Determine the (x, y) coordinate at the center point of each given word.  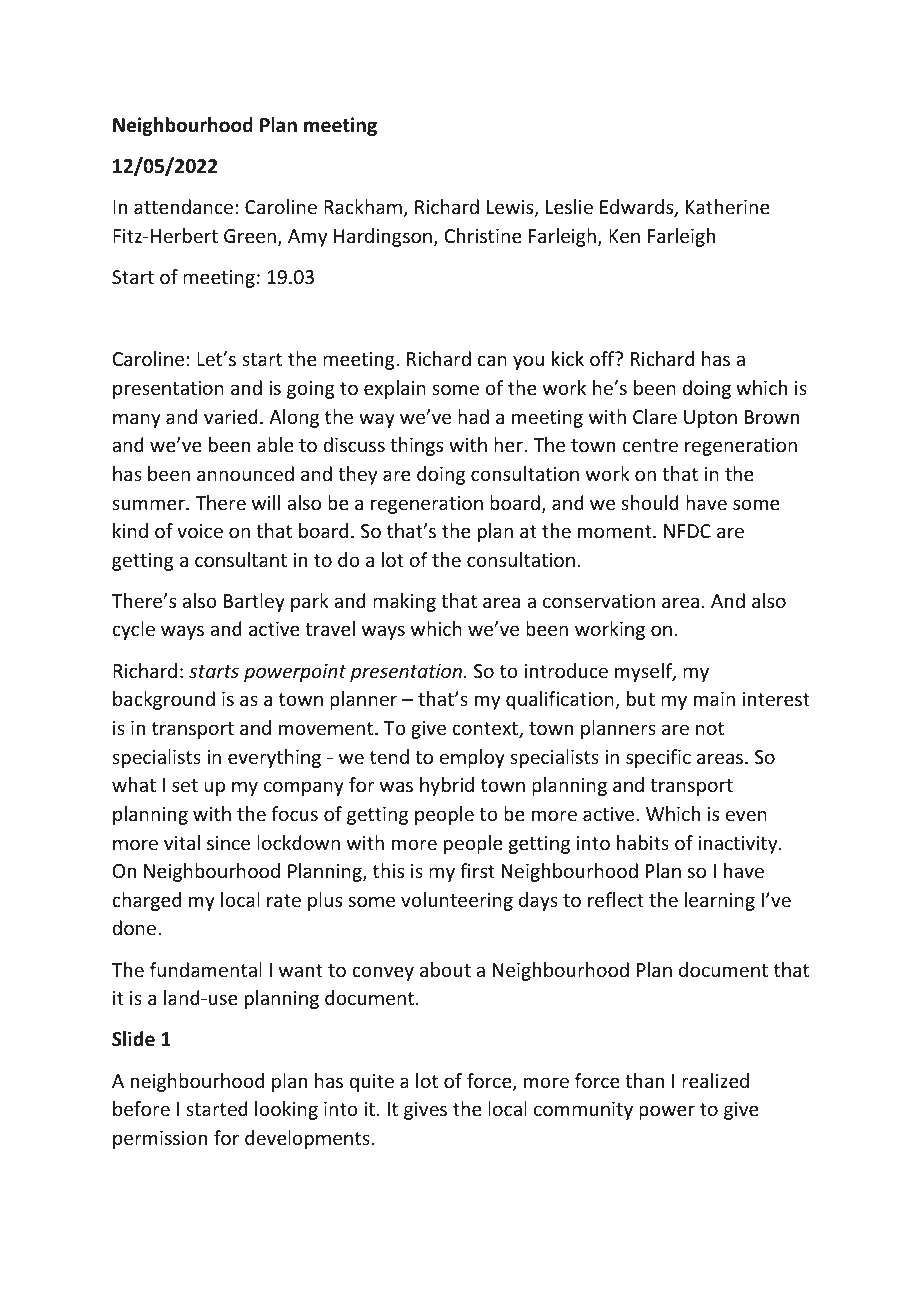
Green (251, 237)
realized (715, 1080)
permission (160, 1140)
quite (371, 1083)
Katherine (728, 206)
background (164, 700)
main (714, 699)
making (404, 602)
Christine (483, 235)
